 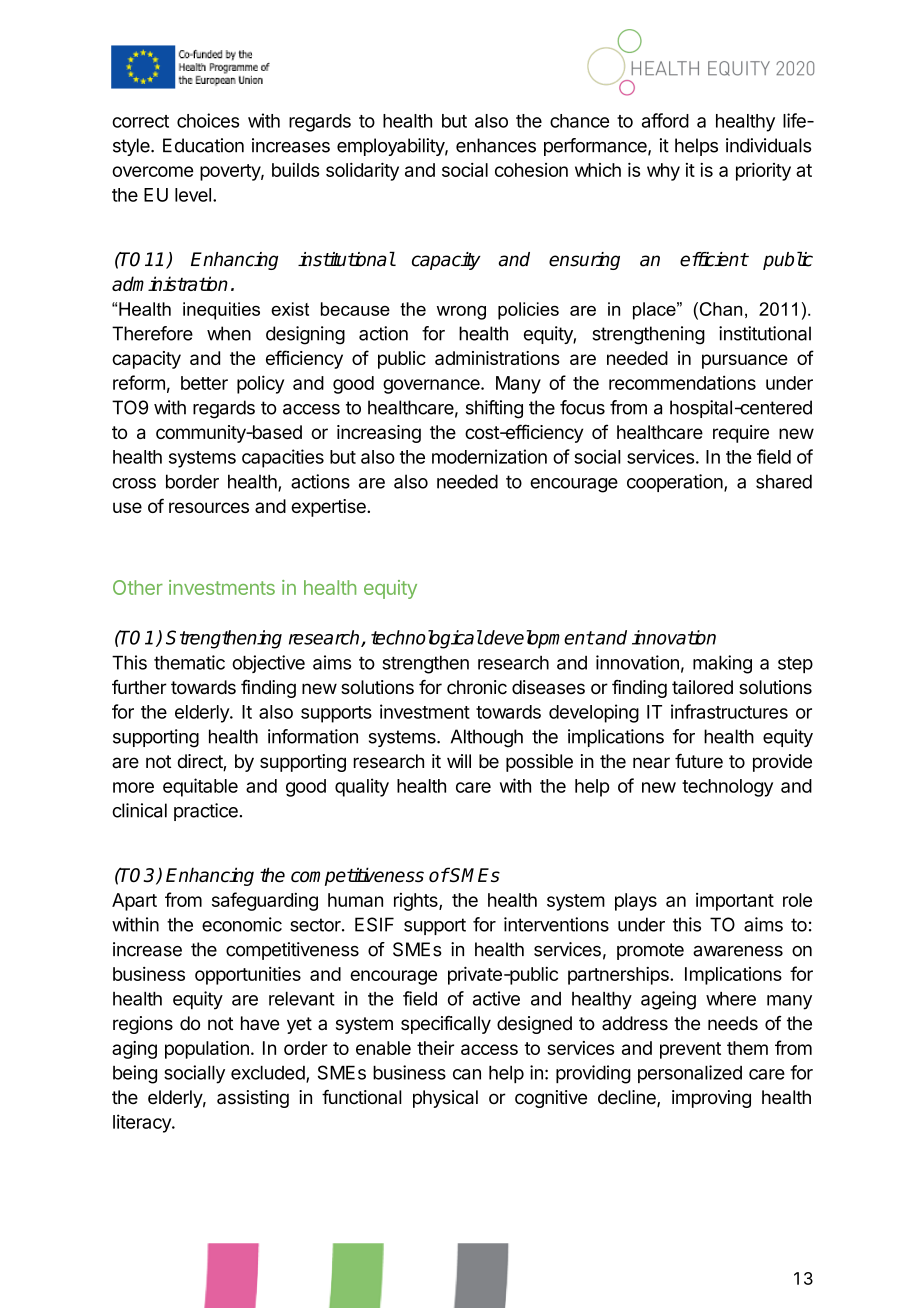 I want to click on choices, so click(x=208, y=120).
